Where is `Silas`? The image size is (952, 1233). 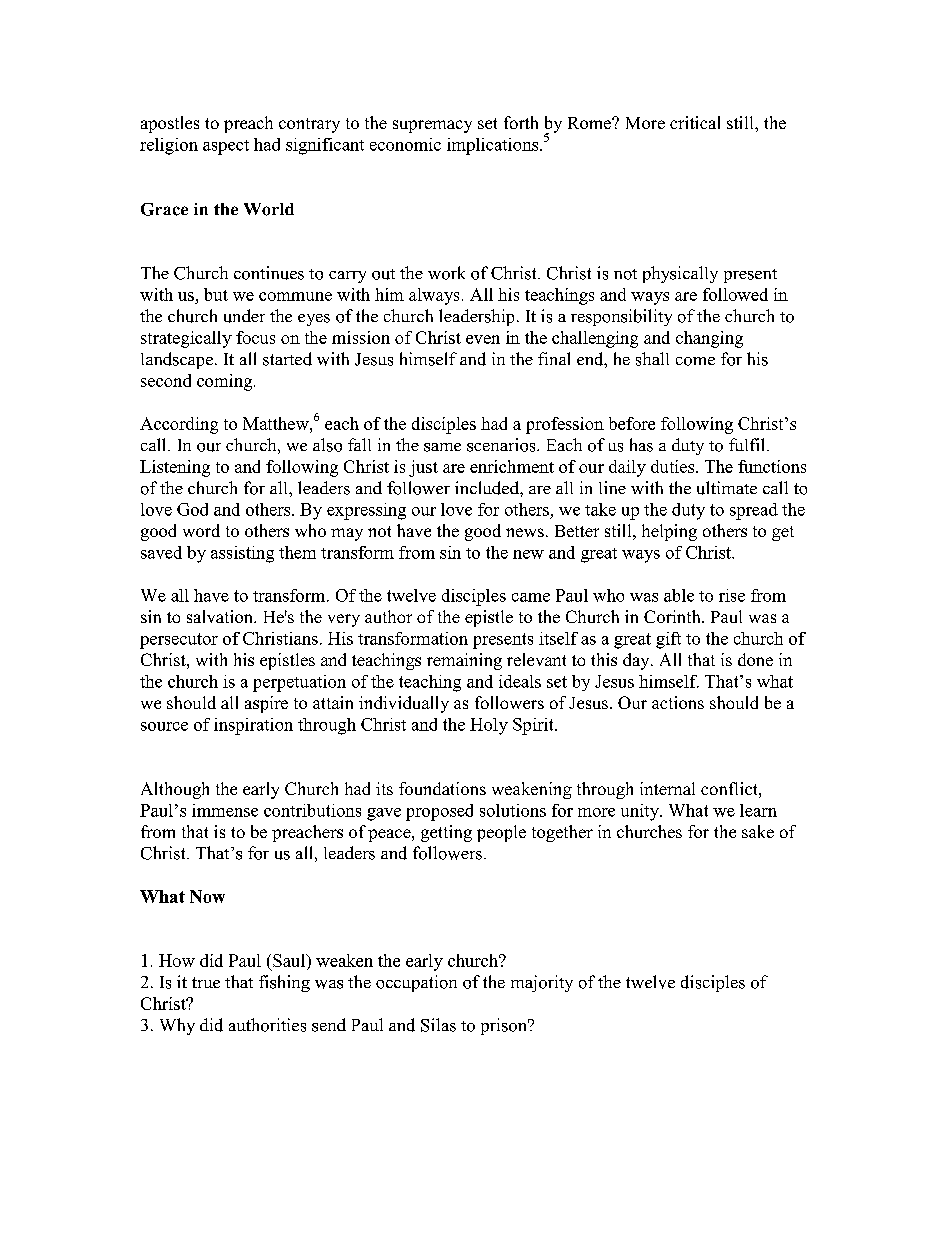
Silas is located at coordinates (438, 1025).
